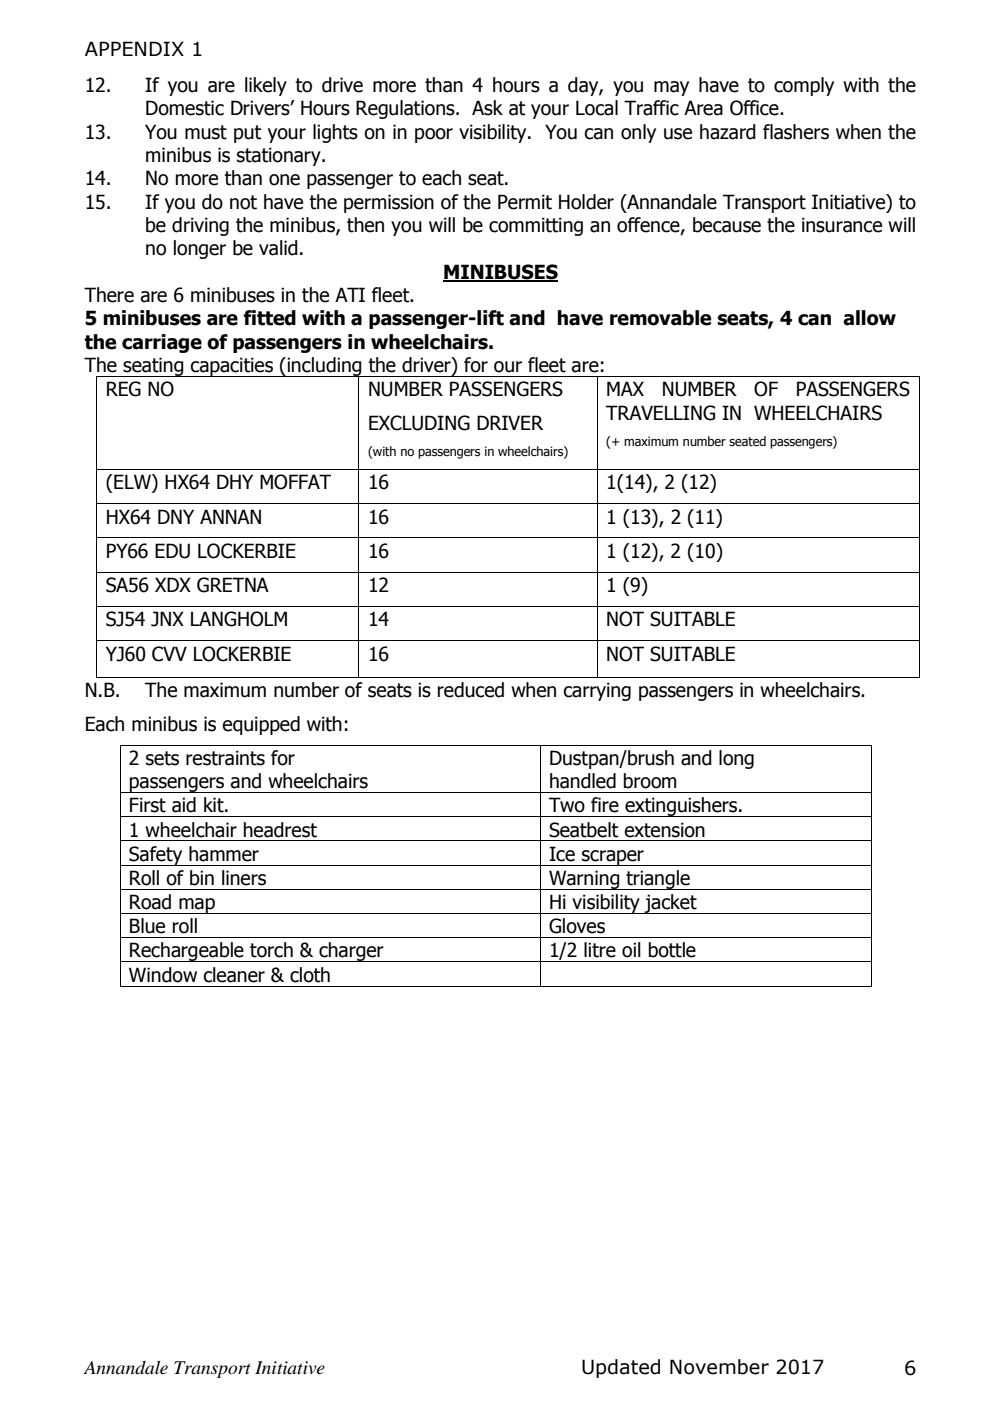 Image resolution: width=1001 pixels, height=1415 pixels. What do you see at coordinates (185, 108) in the image?
I see `Domestic` at bounding box center [185, 108].
